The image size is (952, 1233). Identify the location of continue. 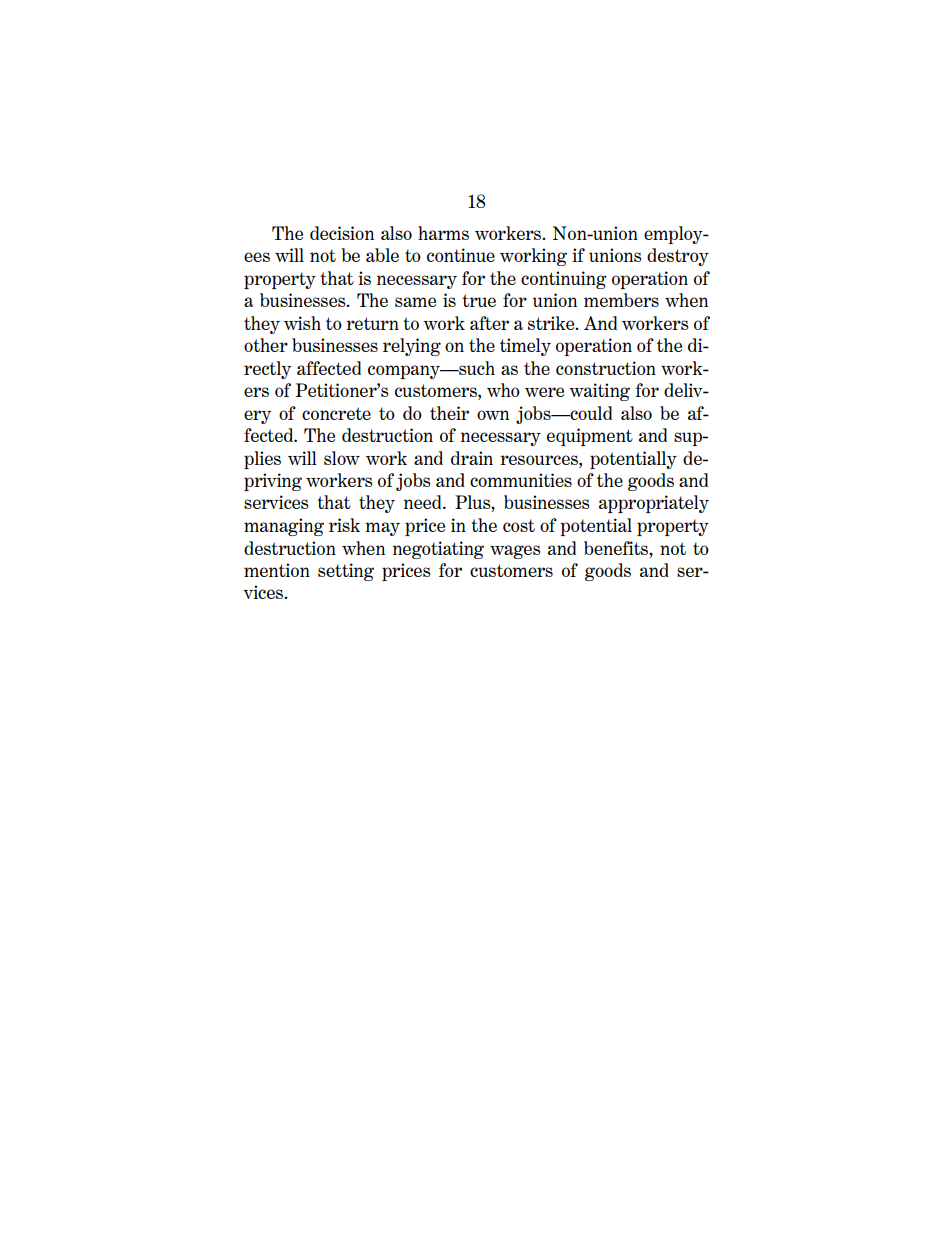
(461, 255).
